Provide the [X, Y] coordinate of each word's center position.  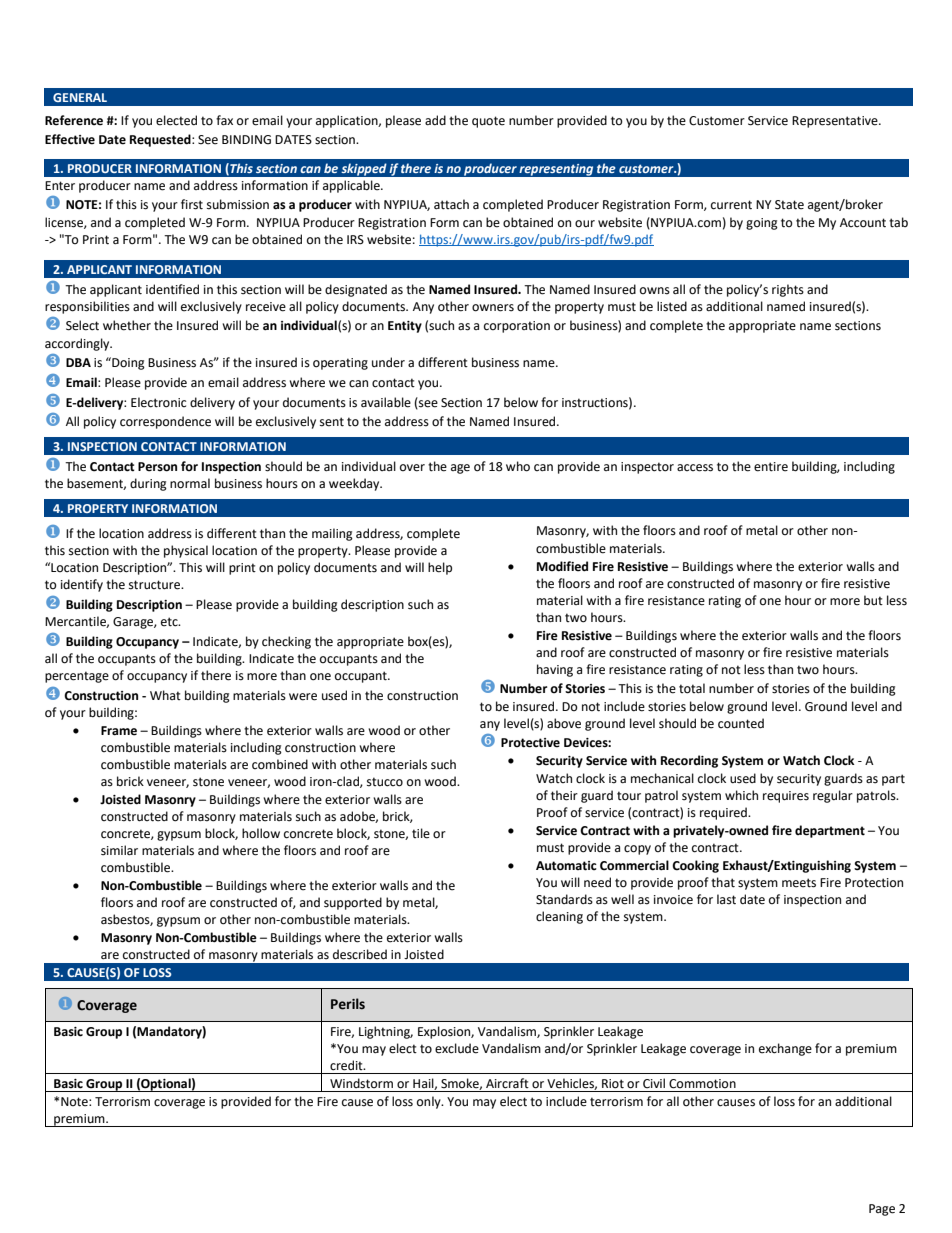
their [564, 795]
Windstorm [361, 1083]
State [789, 205]
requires [786, 797]
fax [224, 120]
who [518, 466]
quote [488, 122]
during [148, 484]
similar [119, 850]
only [430, 1102]
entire [771, 467]
